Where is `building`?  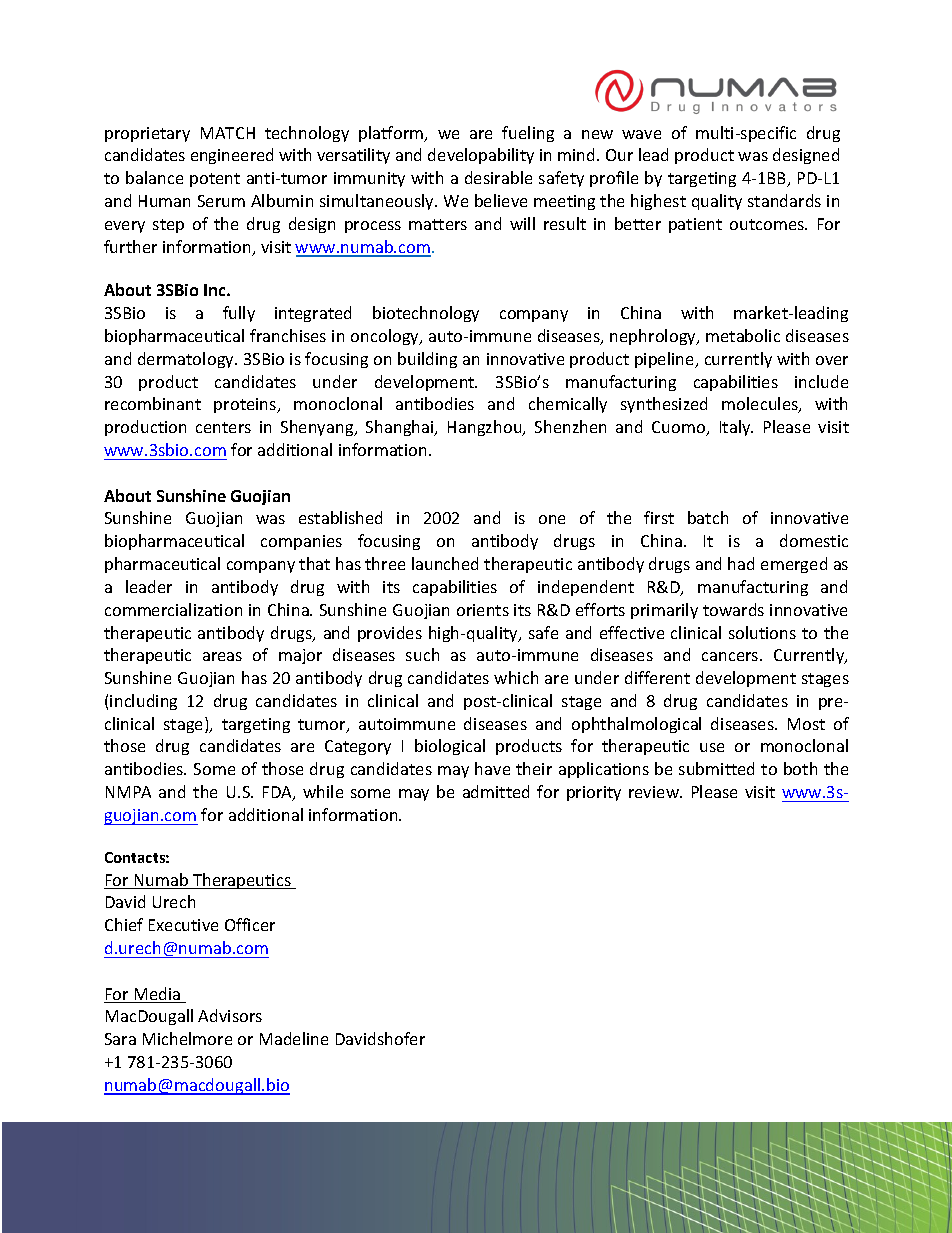 building is located at coordinates (427, 360).
